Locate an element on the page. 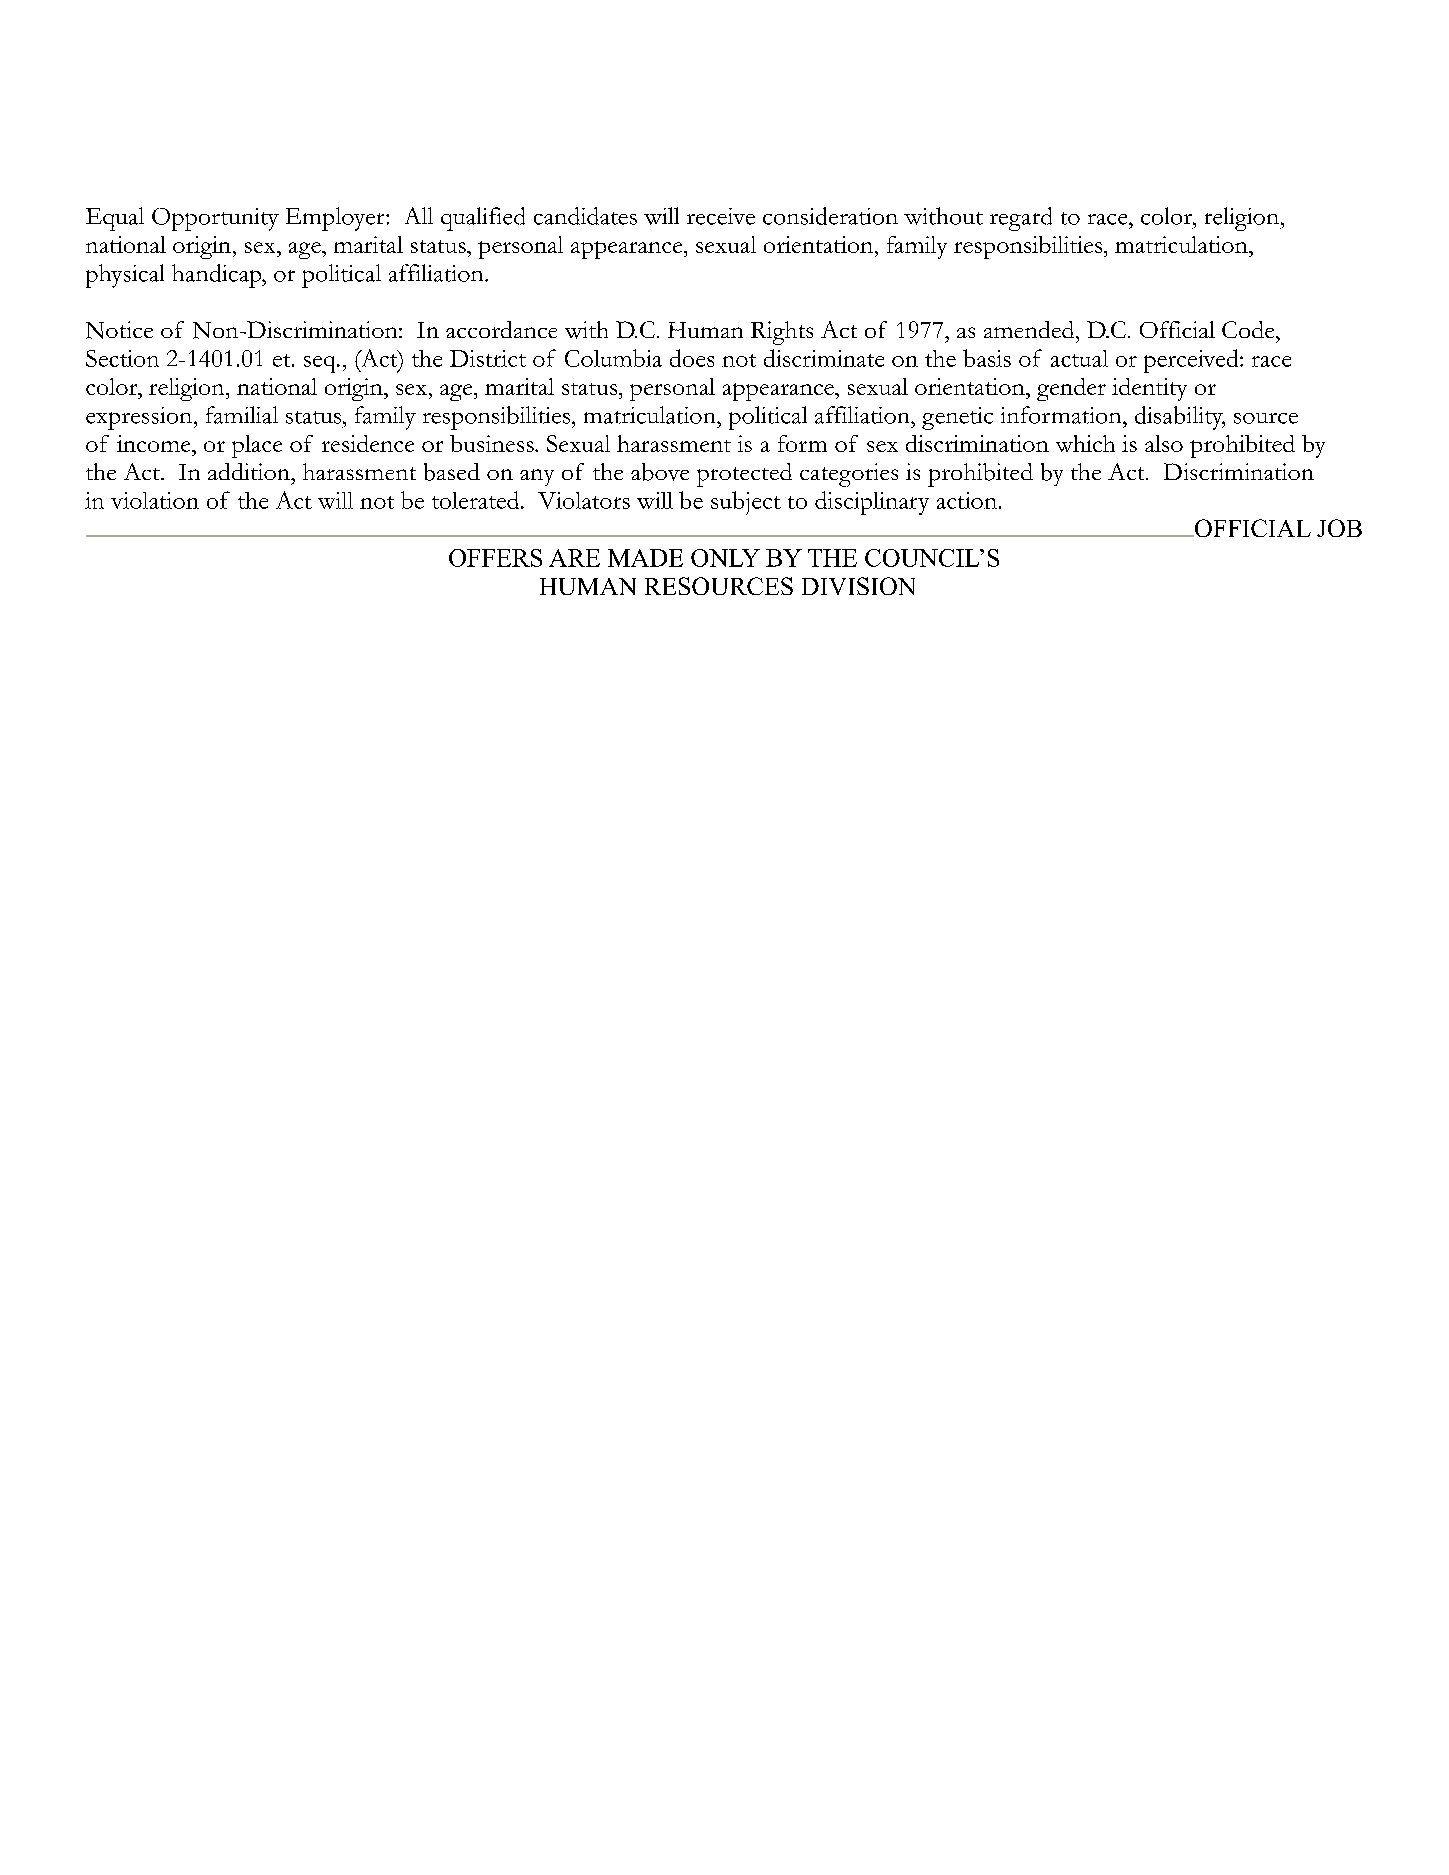  Opportunity is located at coordinates (215, 219).
